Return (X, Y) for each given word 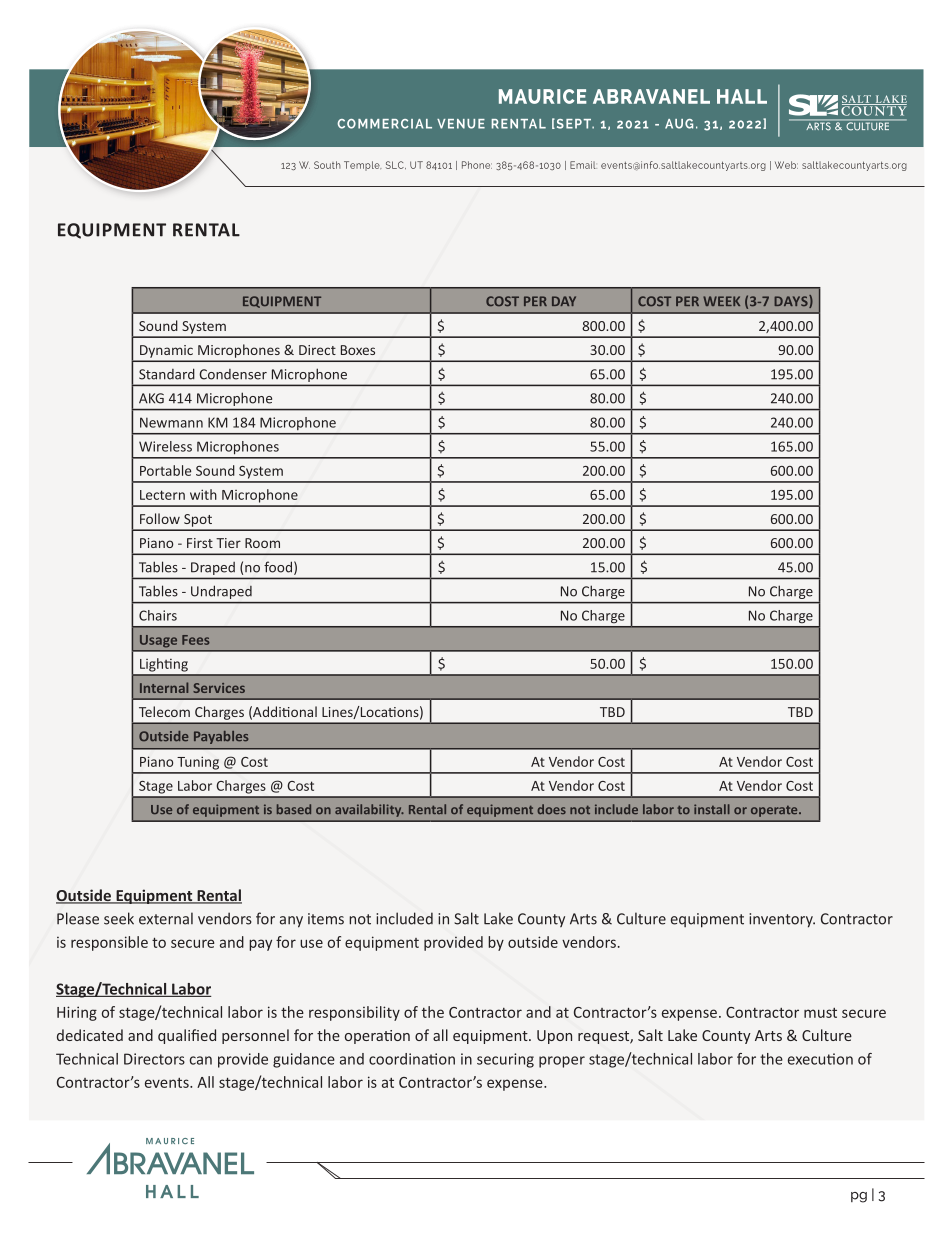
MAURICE (543, 96)
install (712, 809)
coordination (412, 1059)
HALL (742, 96)
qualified (187, 1036)
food (278, 567)
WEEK (721, 301)
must (820, 1013)
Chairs (158, 615)
